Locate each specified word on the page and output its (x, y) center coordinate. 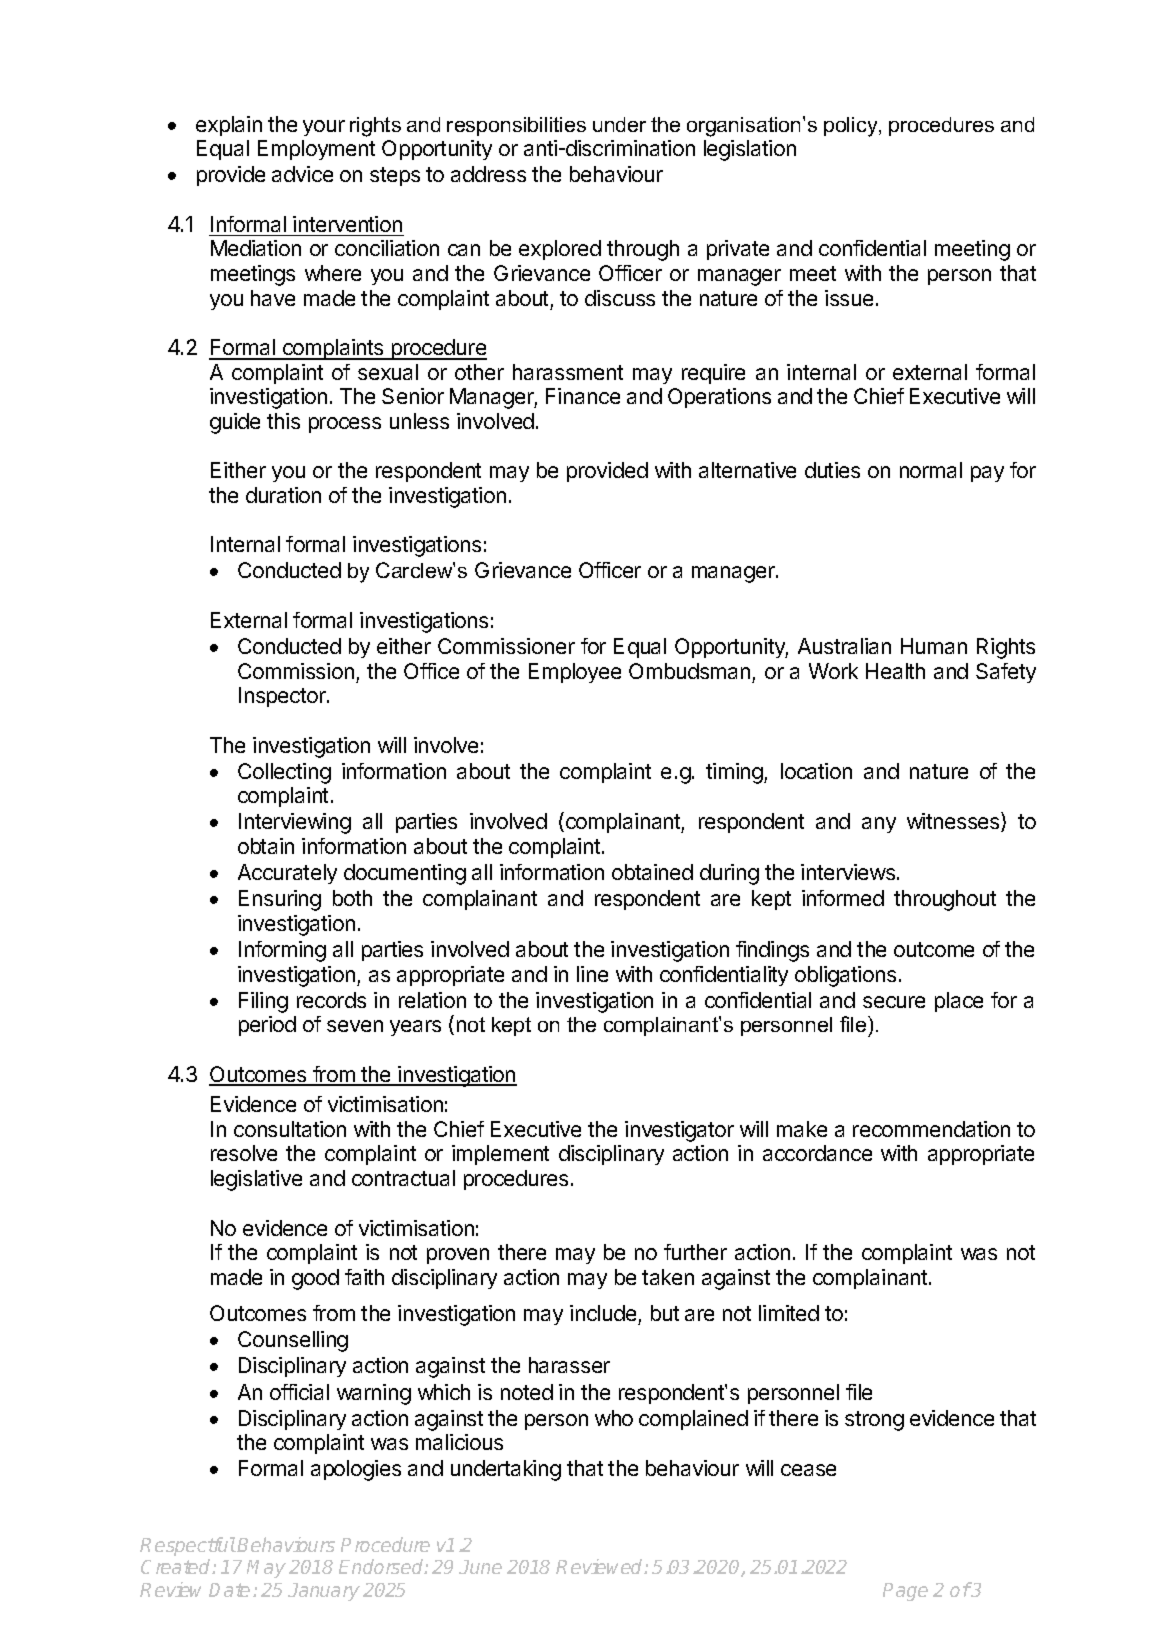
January (324, 1592)
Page (905, 1592)
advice (302, 174)
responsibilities (516, 126)
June (480, 1567)
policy (852, 127)
